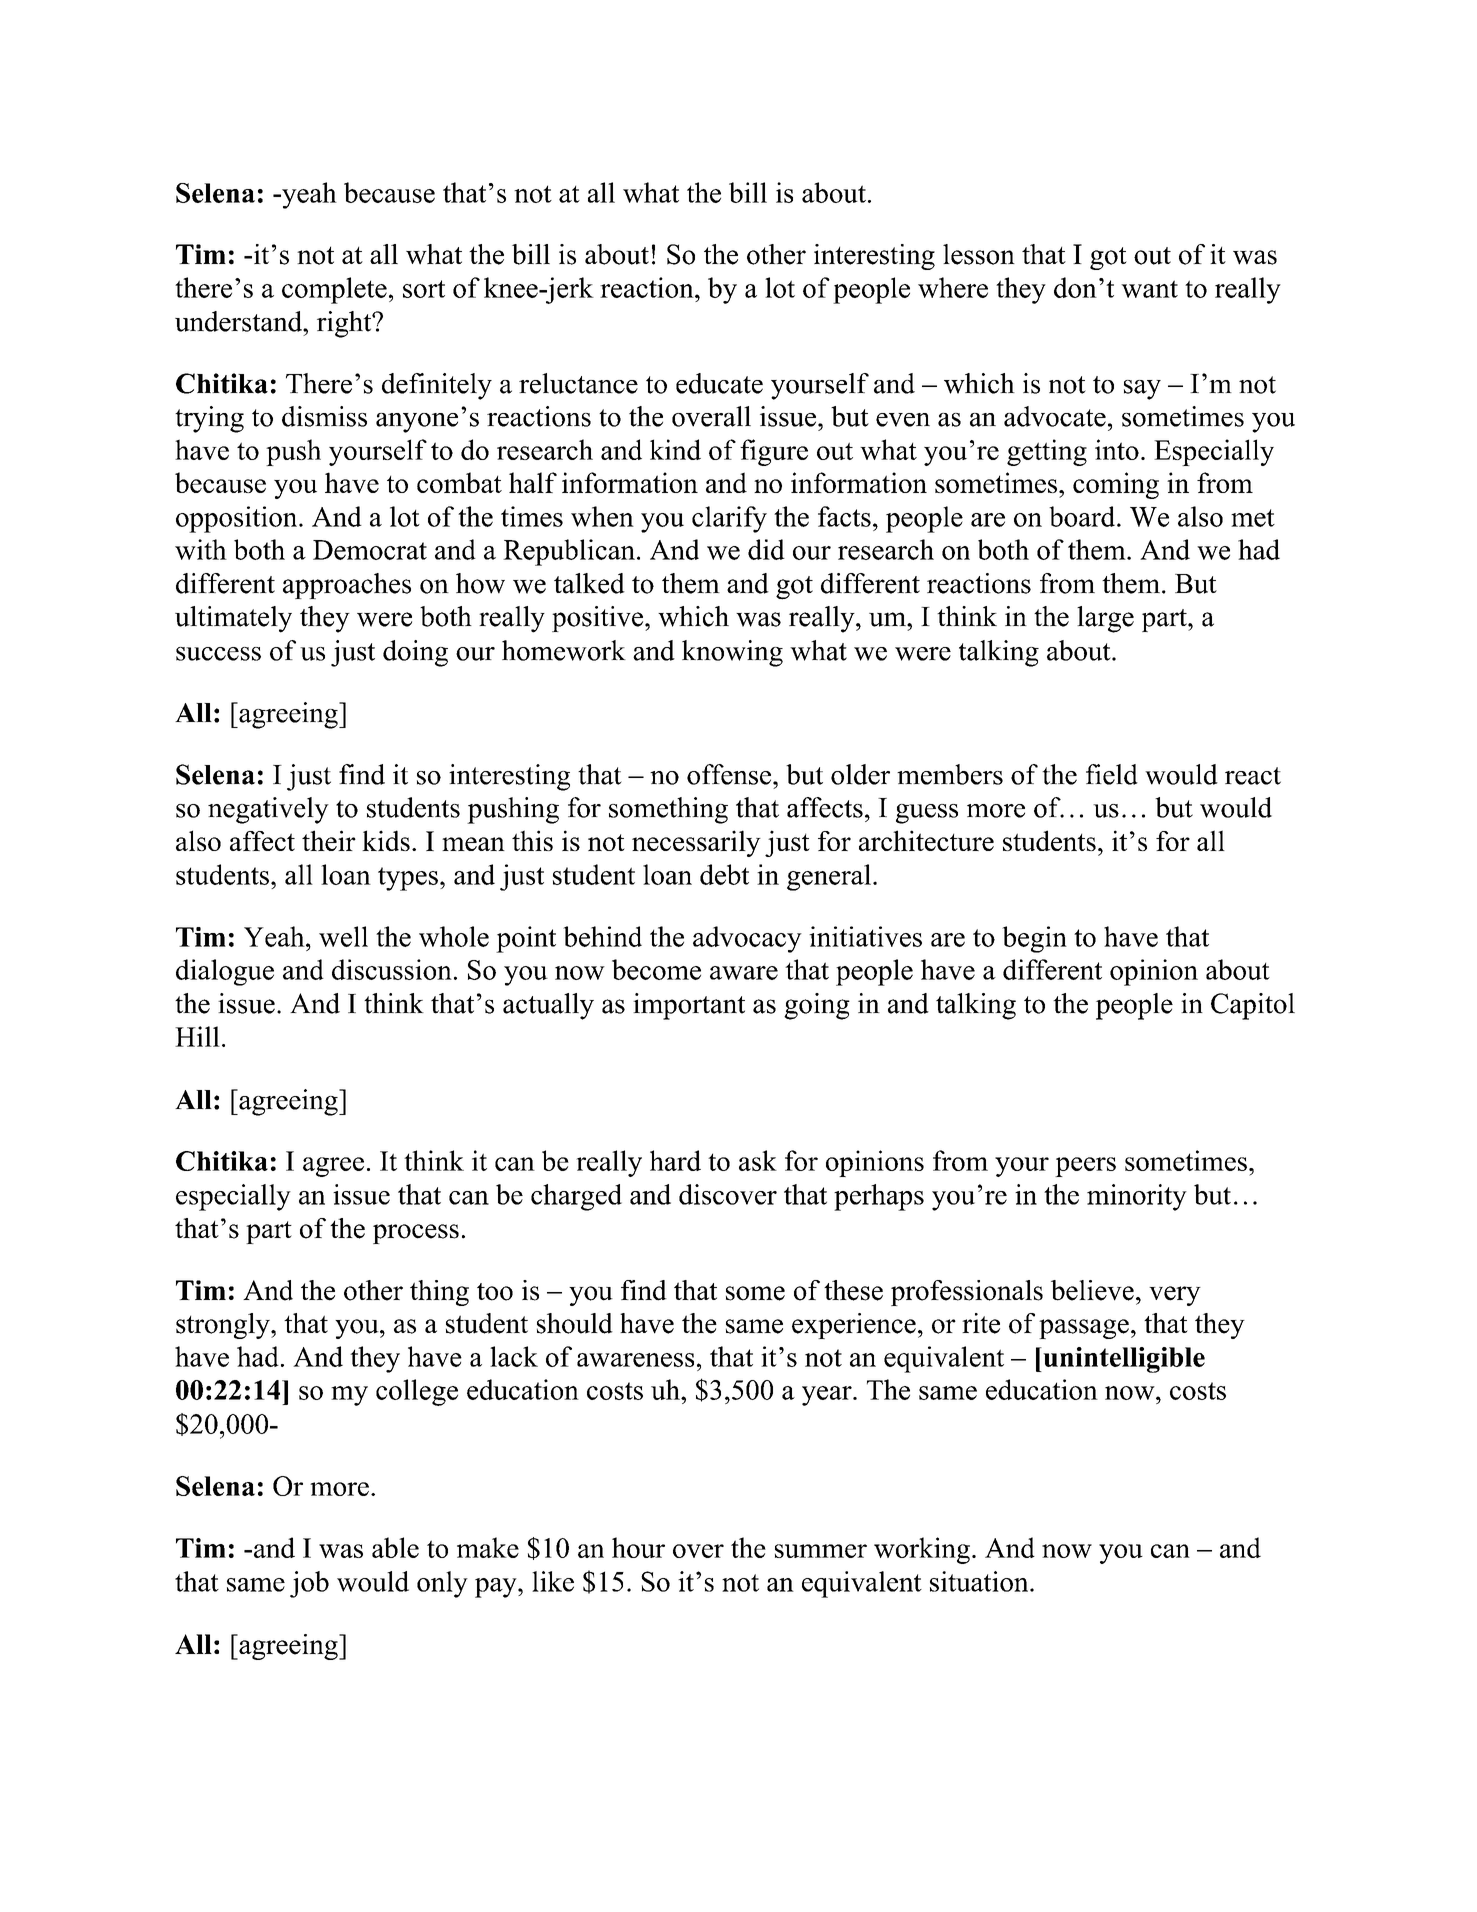  What do you see at coordinates (334, 290) in the document?
I see `complete` at bounding box center [334, 290].
